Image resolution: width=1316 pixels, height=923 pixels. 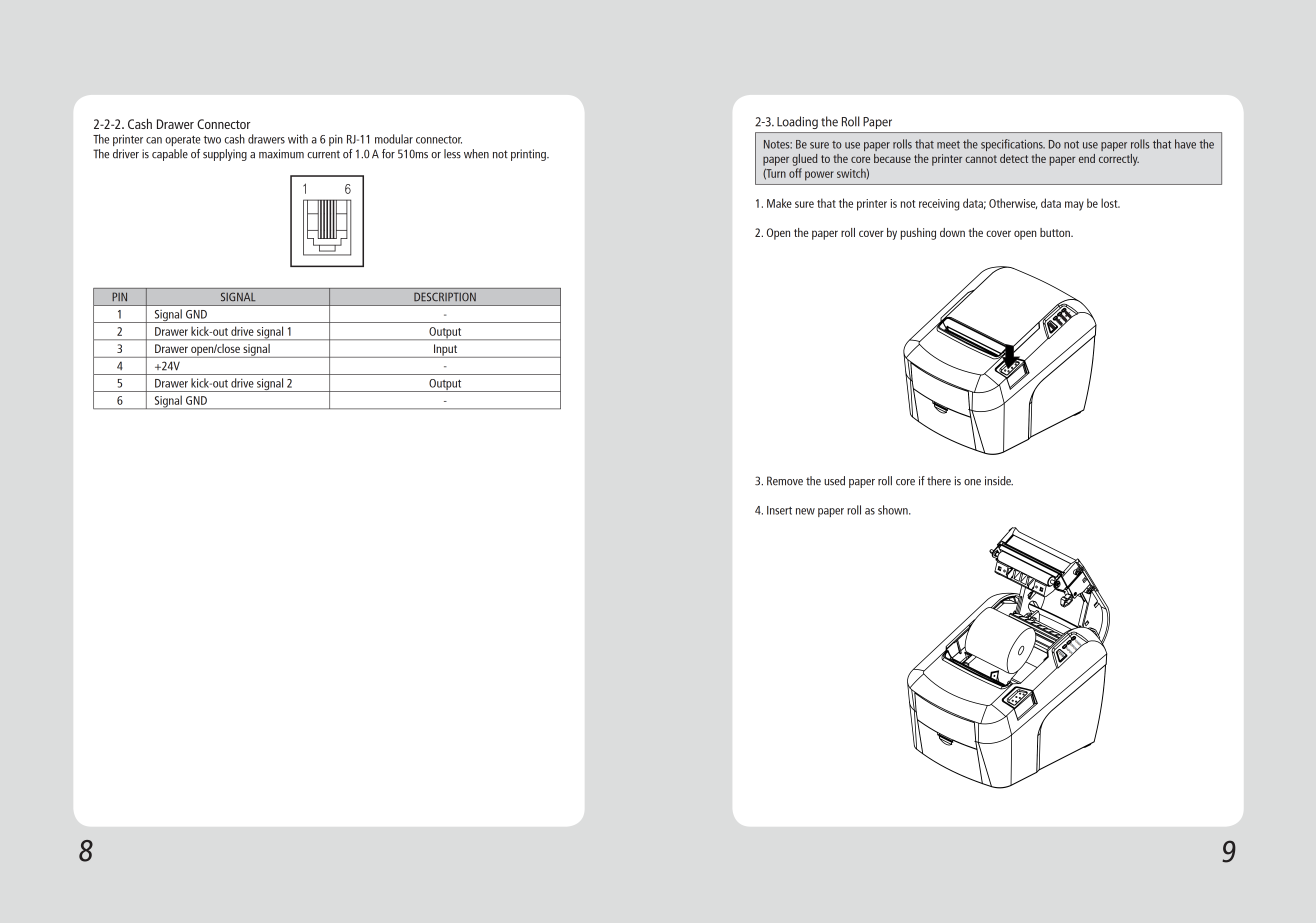 I want to click on Input, so click(x=446, y=351).
